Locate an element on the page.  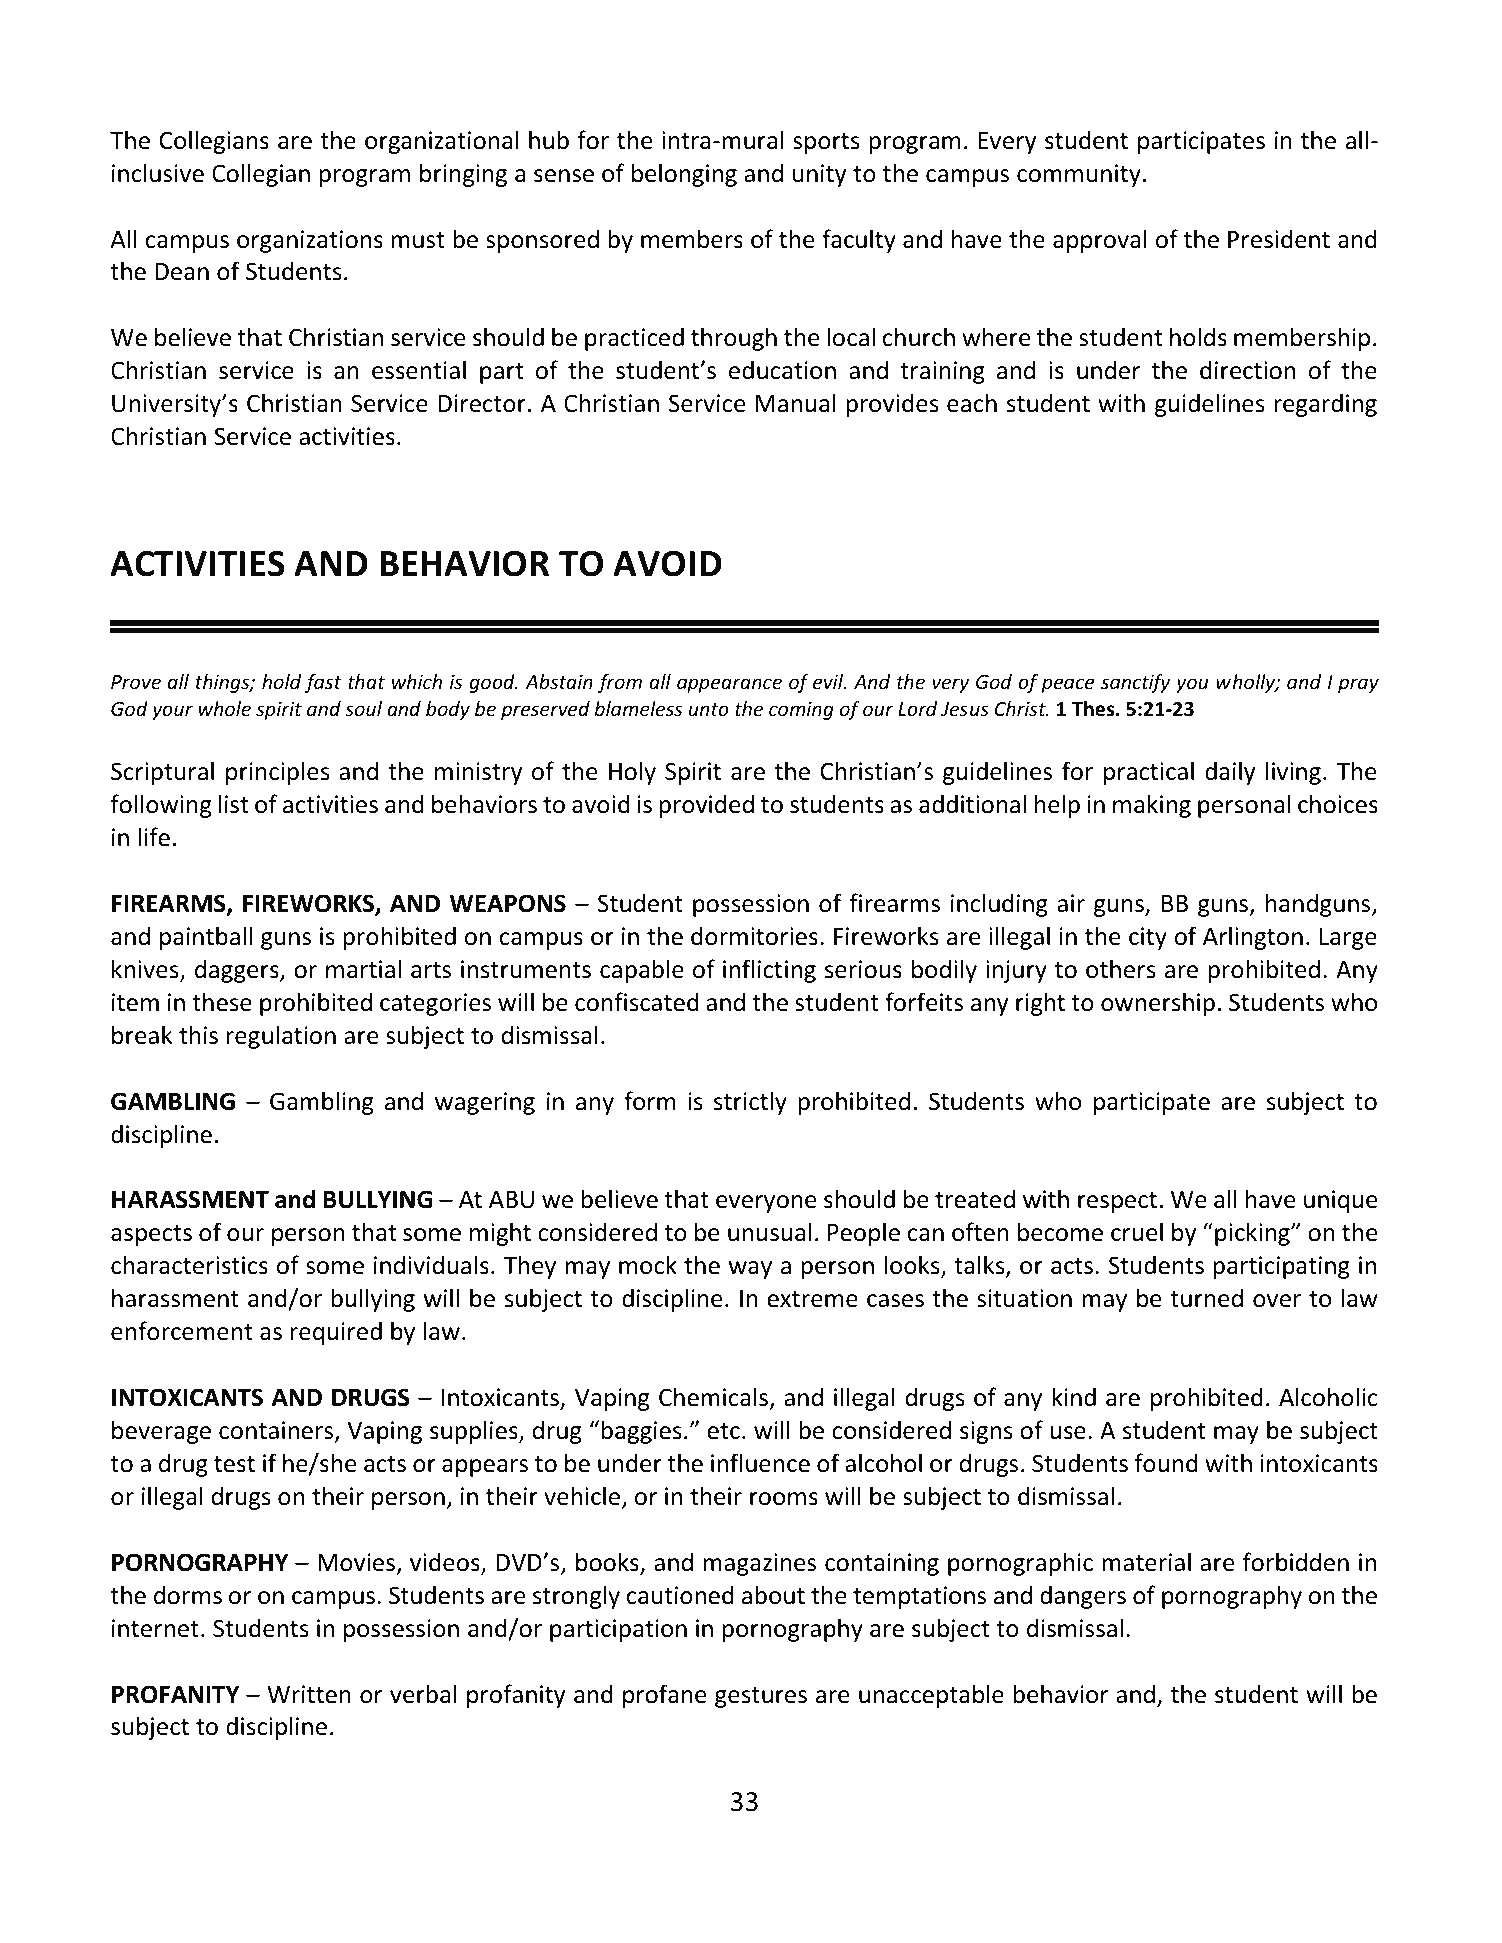
turned is located at coordinates (1206, 1298).
